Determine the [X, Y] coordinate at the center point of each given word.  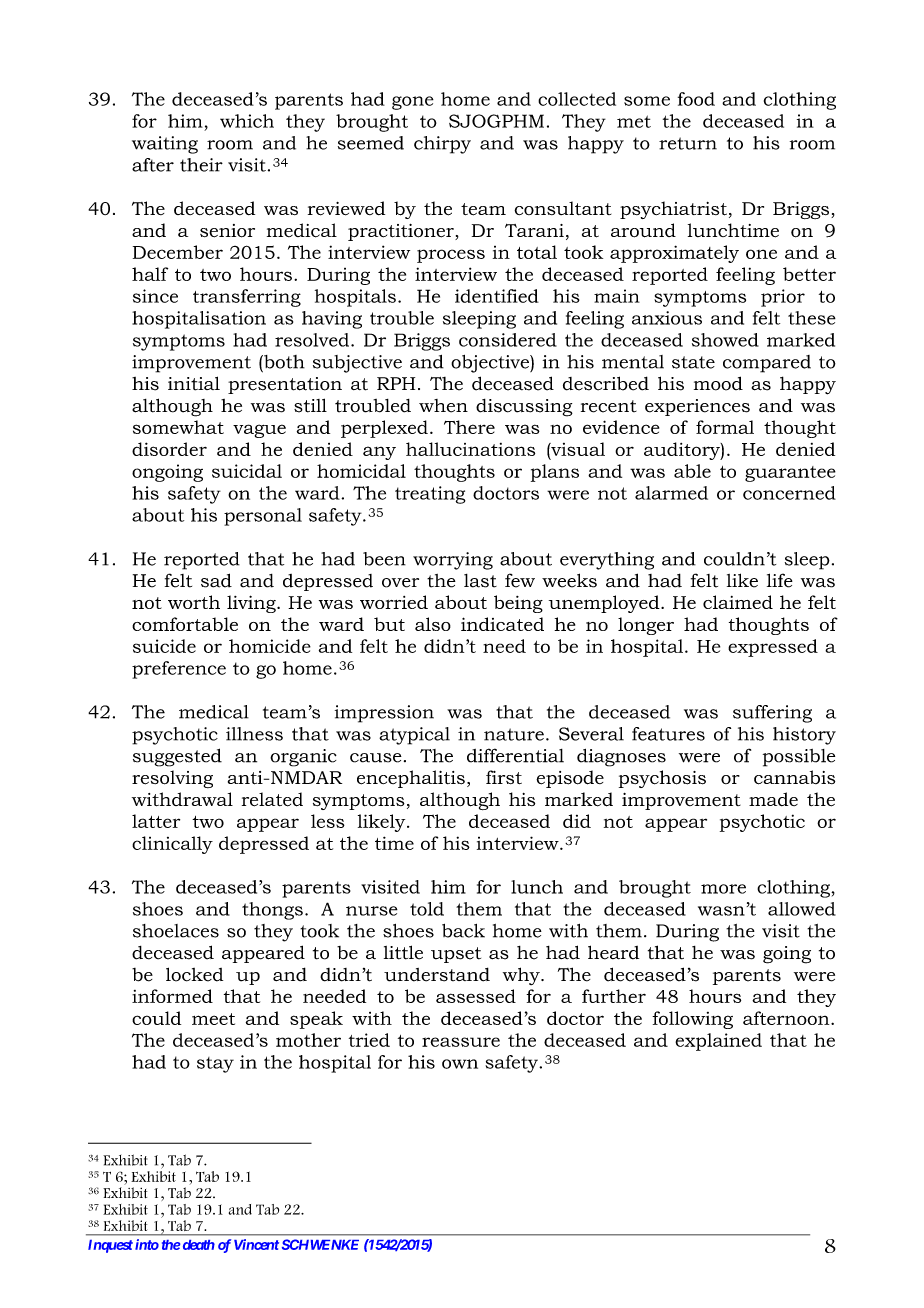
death [199, 1245]
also [433, 624]
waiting [165, 145]
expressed [773, 648]
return [688, 143]
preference [179, 670]
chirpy [442, 145]
